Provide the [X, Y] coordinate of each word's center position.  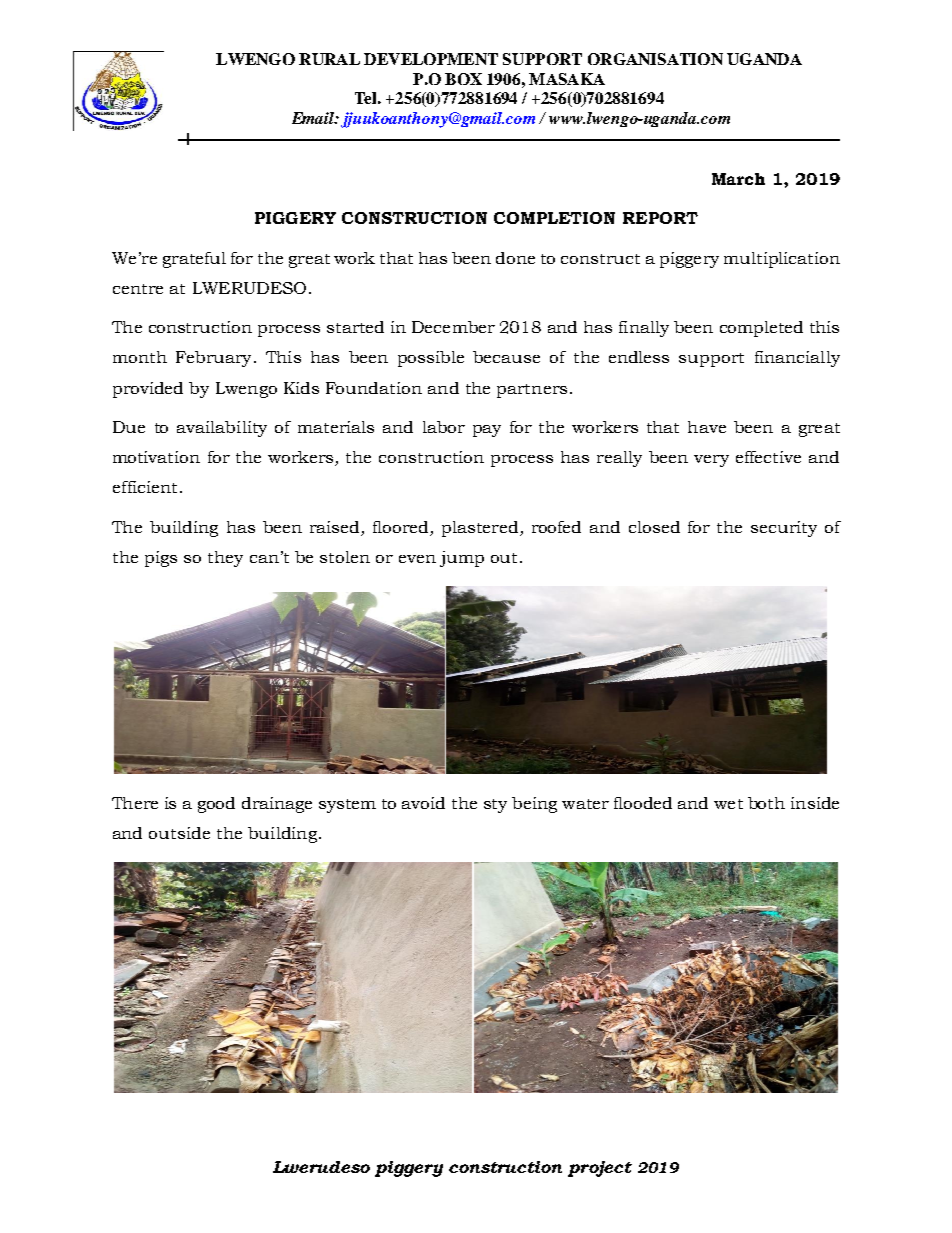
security [784, 529]
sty [495, 806]
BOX [463, 79]
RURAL [329, 59]
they [225, 559]
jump [462, 559]
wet [728, 804]
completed [761, 329]
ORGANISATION [655, 59]
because [506, 357]
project [600, 1169]
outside [179, 833]
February [213, 359]
